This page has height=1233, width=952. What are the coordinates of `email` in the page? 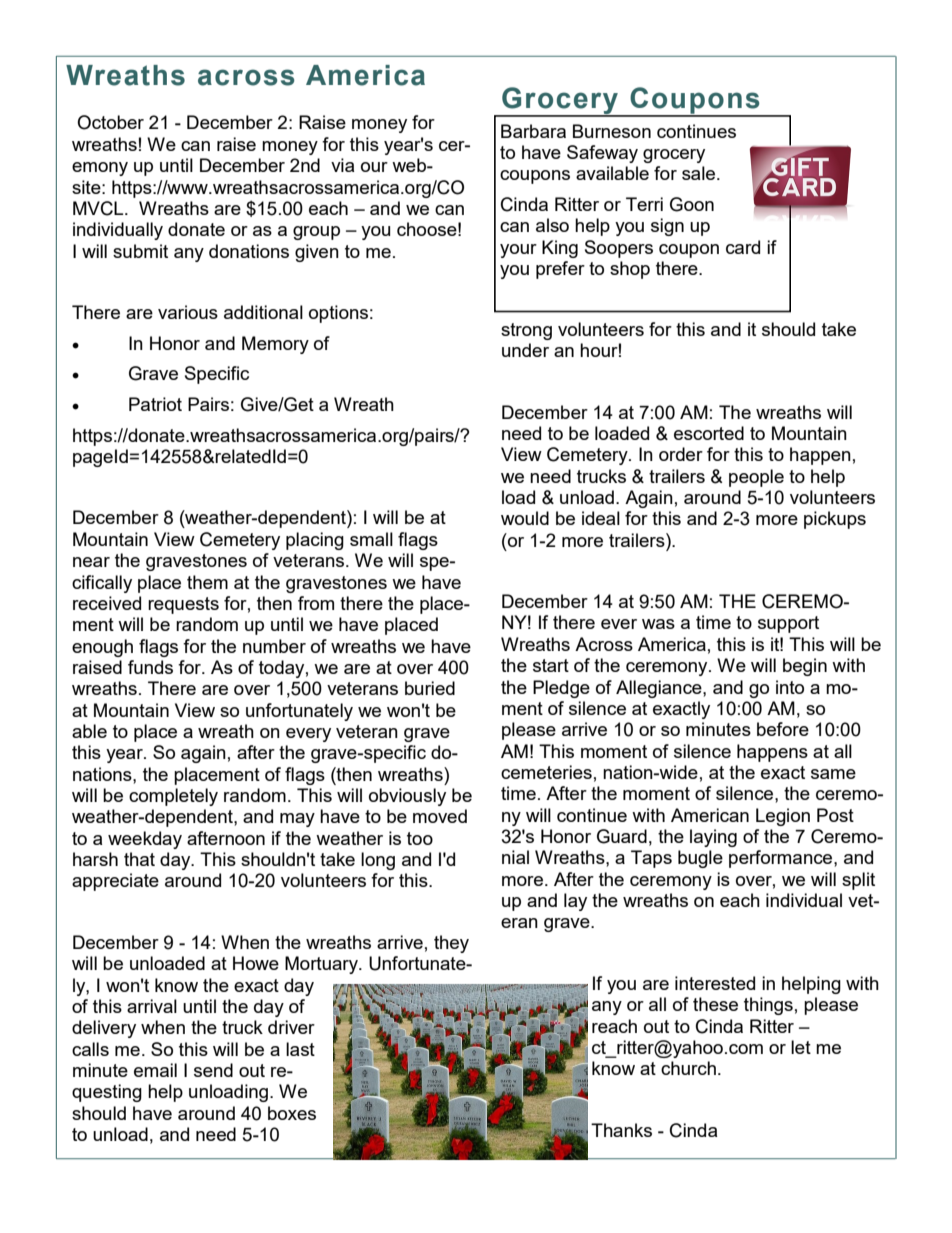 It's located at (155, 1070).
